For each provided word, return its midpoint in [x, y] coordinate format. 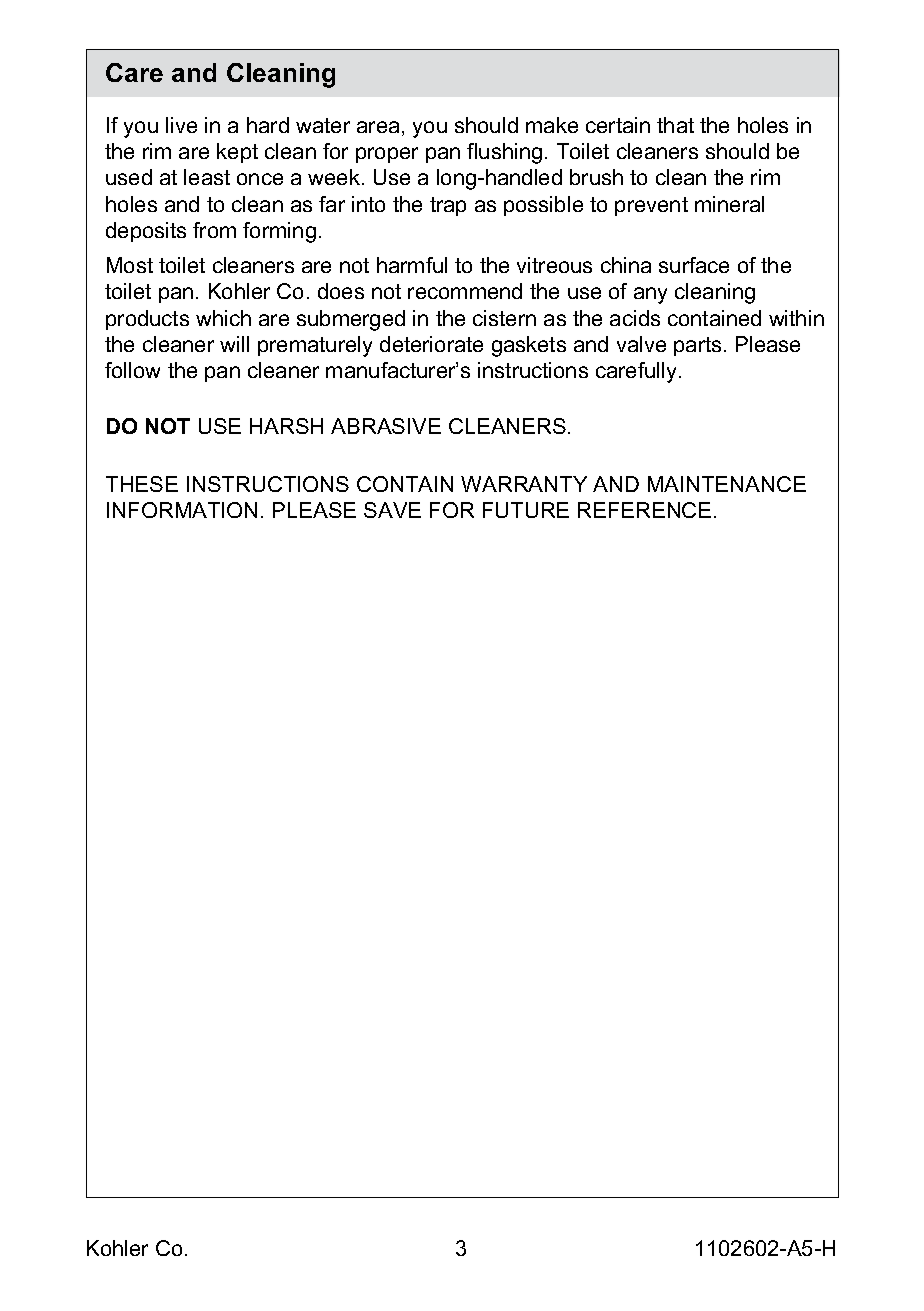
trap [448, 206]
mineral [729, 204]
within [796, 318]
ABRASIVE [386, 426]
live [181, 125]
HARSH [286, 426]
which [223, 318]
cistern [504, 318]
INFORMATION [182, 510]
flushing [504, 153]
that [675, 125]
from [214, 230]
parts [697, 346]
